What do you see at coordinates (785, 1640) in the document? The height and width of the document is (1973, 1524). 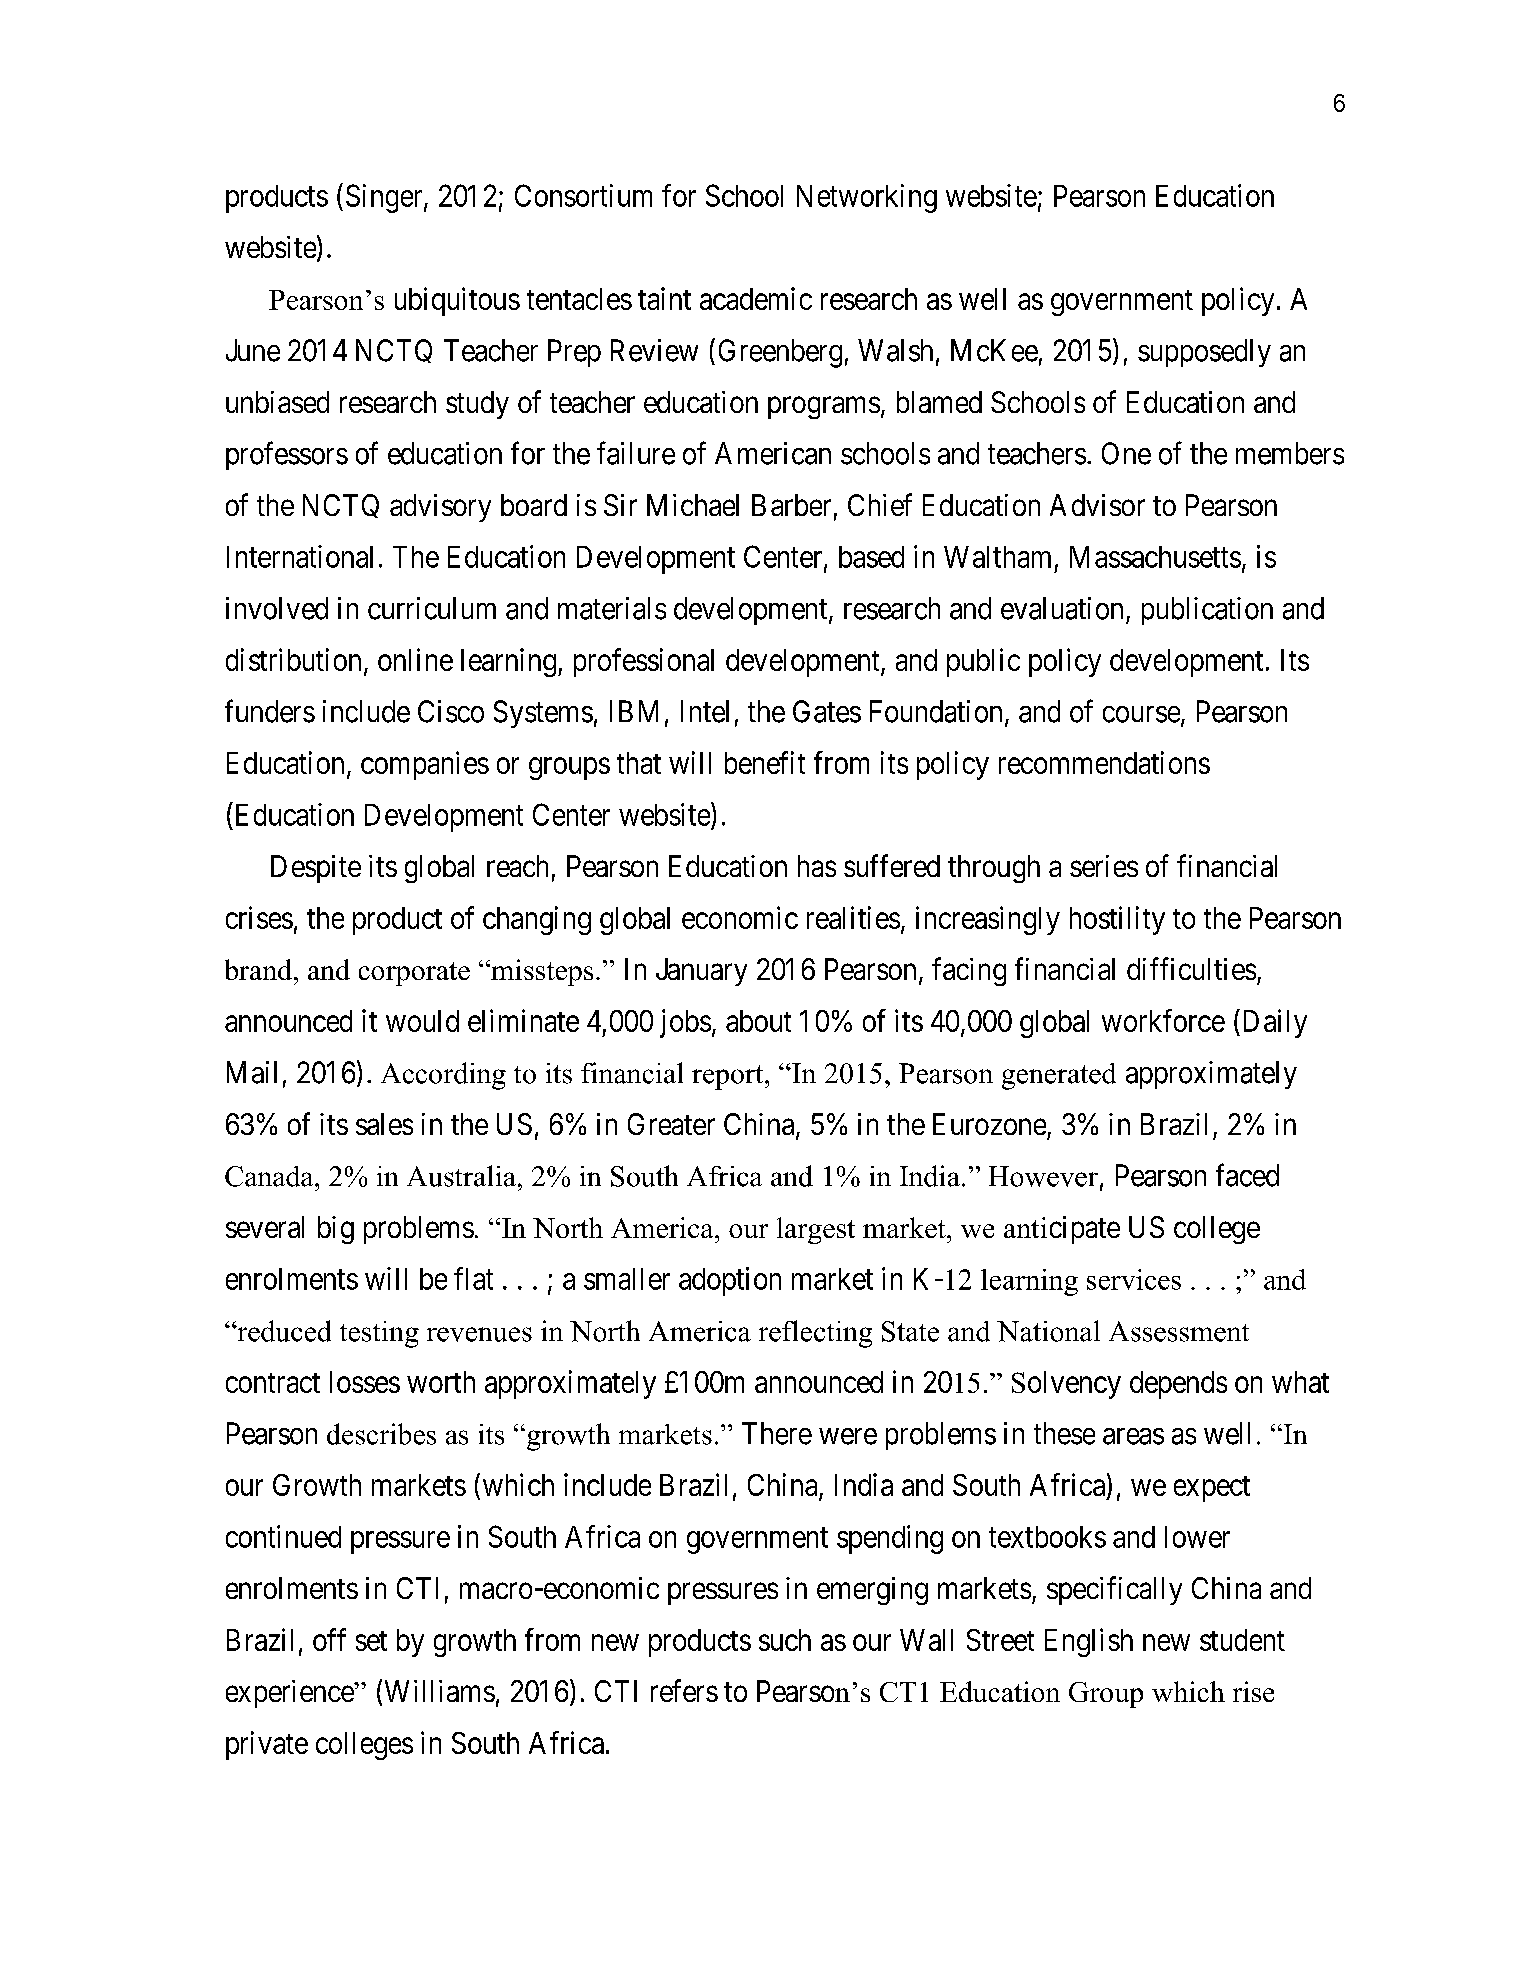 I see `such` at bounding box center [785, 1640].
